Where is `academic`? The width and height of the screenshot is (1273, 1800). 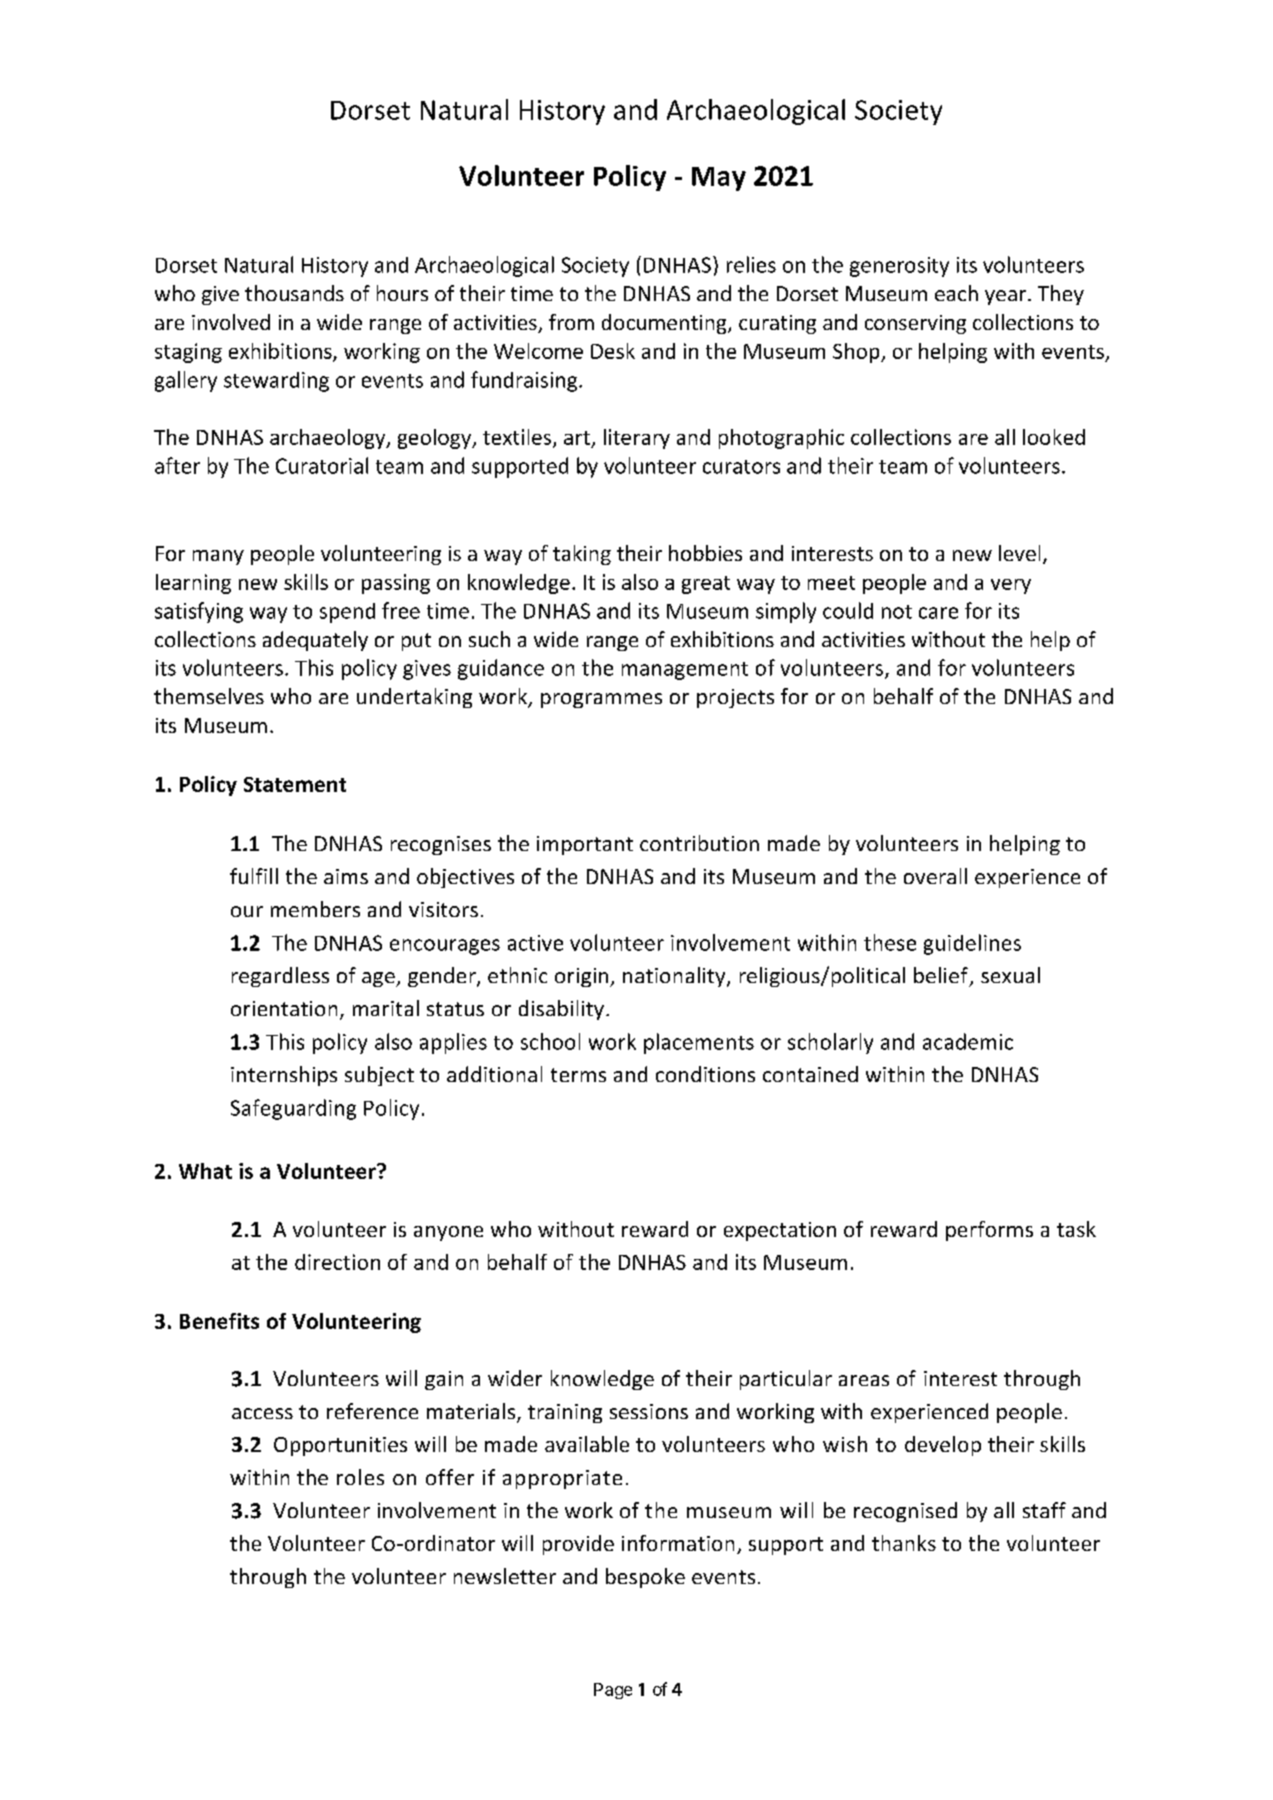
academic is located at coordinates (968, 1041).
